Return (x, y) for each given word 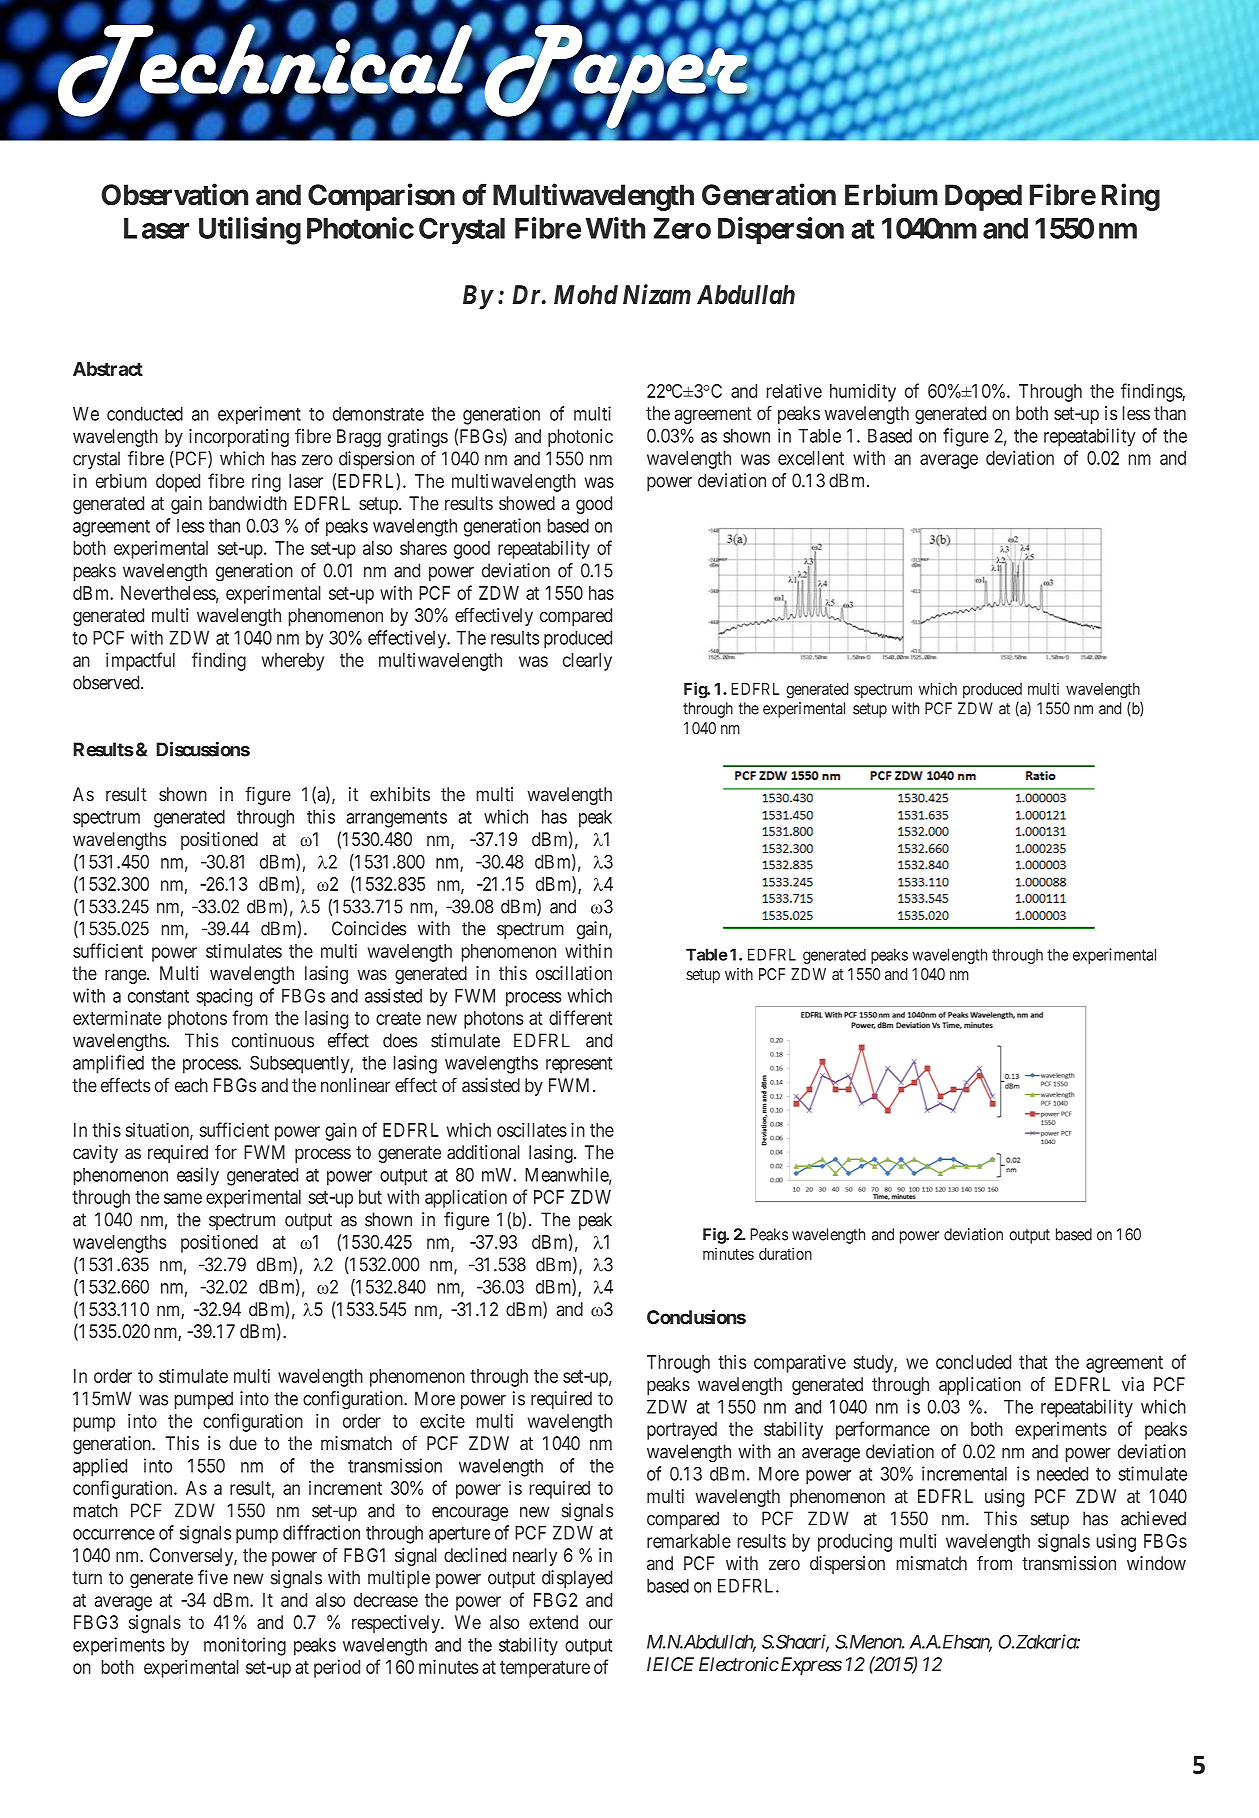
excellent (811, 458)
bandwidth (248, 503)
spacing (224, 997)
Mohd (586, 295)
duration (785, 1253)
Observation (175, 194)
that (1033, 1362)
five (213, 1577)
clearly (587, 662)
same (183, 1198)
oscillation (574, 973)
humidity (863, 392)
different (580, 1017)
